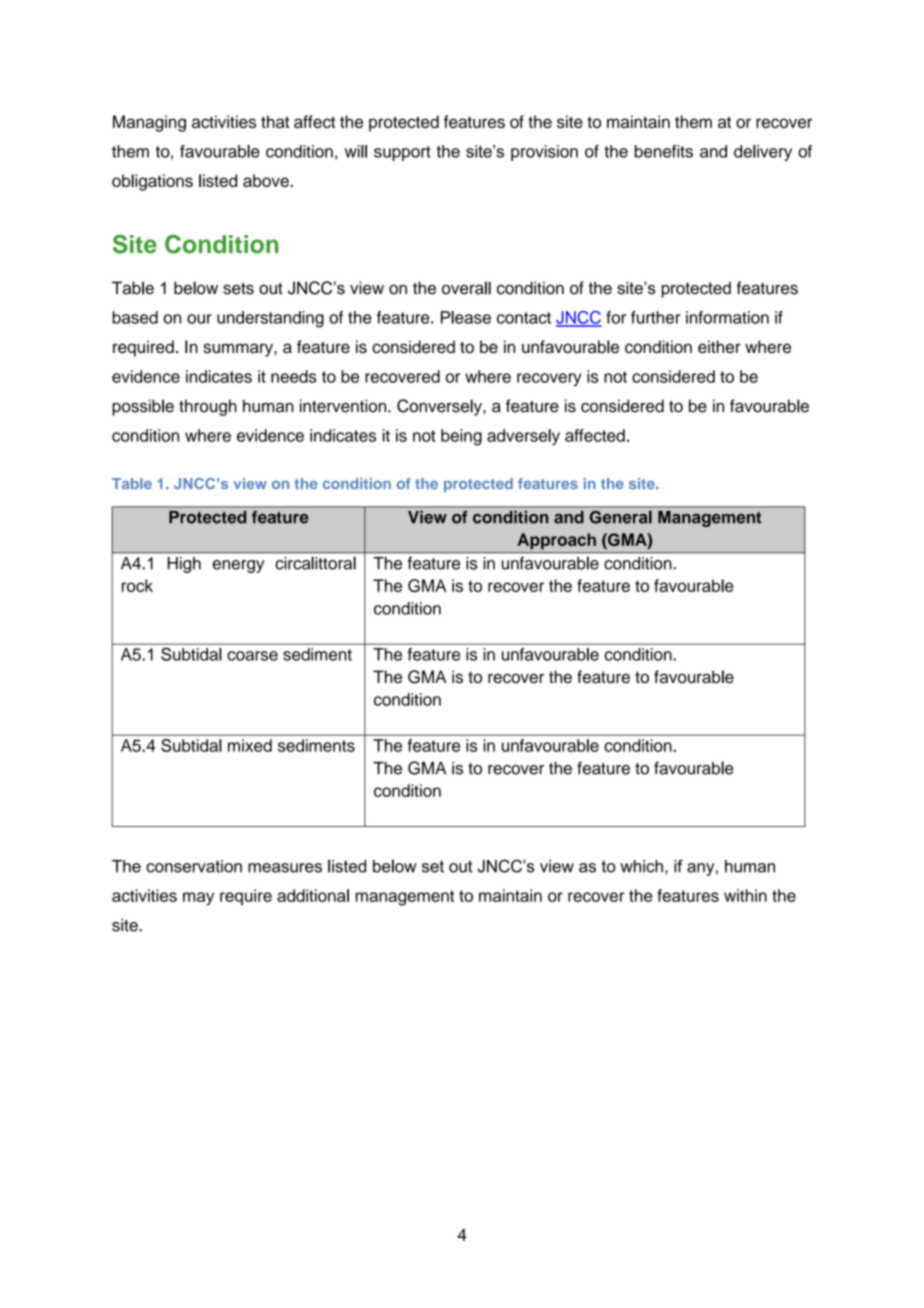  What do you see at coordinates (402, 153) in the screenshot?
I see `support` at bounding box center [402, 153].
